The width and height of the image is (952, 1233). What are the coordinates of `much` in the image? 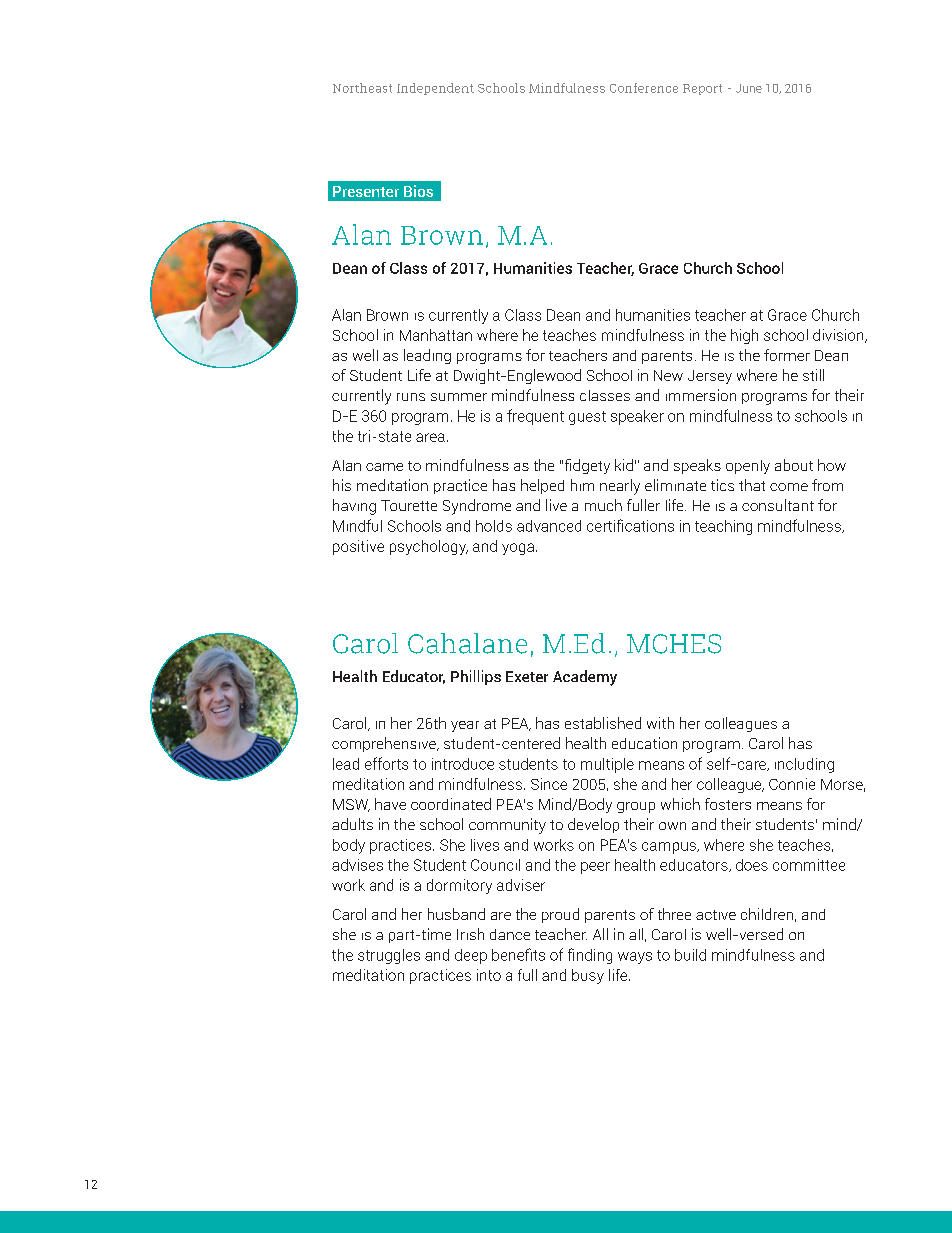 It's located at (603, 505).
